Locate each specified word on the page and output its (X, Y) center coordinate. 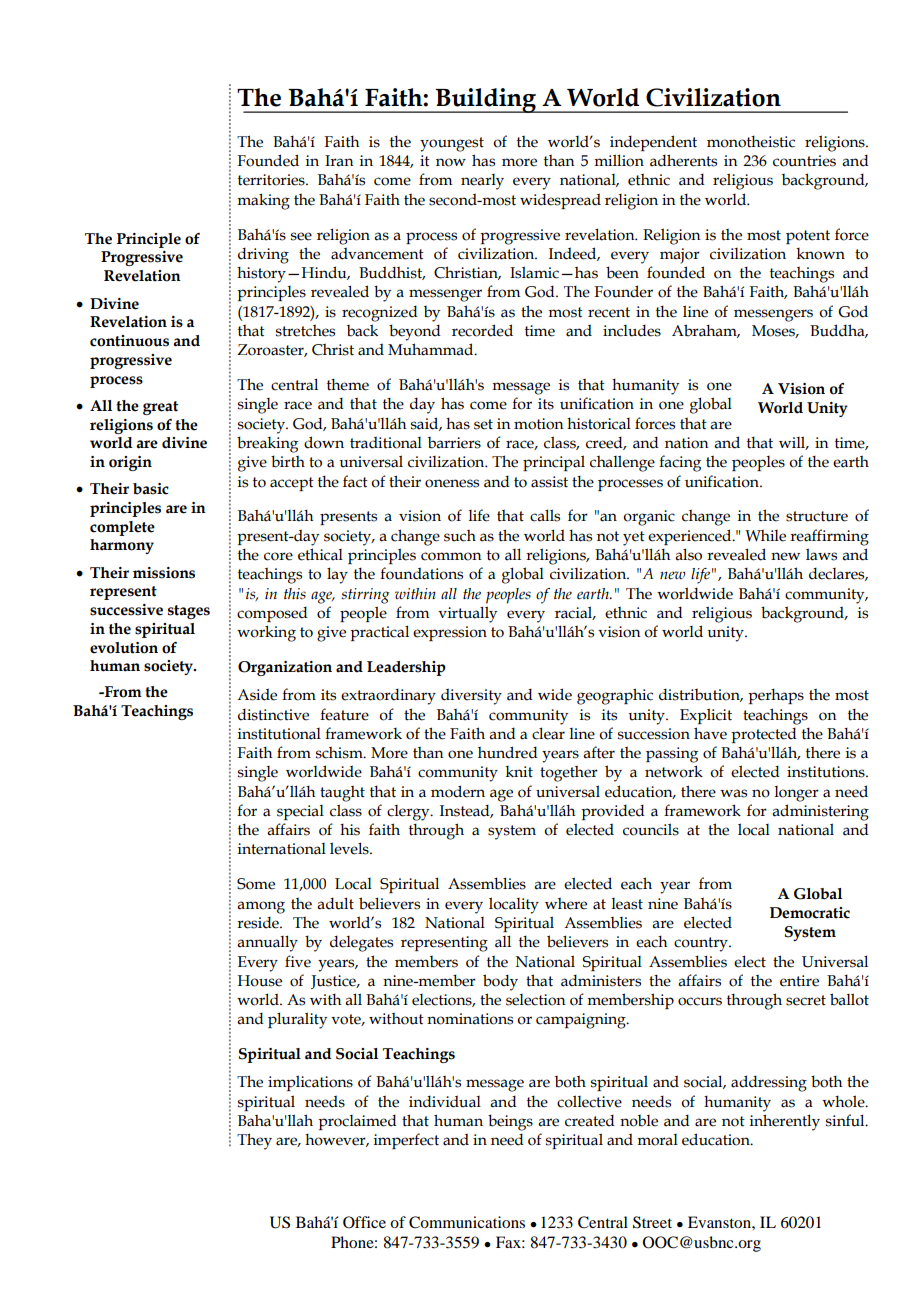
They (254, 1141)
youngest (452, 144)
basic (151, 489)
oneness (452, 483)
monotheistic (751, 142)
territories (272, 180)
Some (256, 884)
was (733, 793)
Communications (467, 1222)
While (765, 536)
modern (458, 791)
